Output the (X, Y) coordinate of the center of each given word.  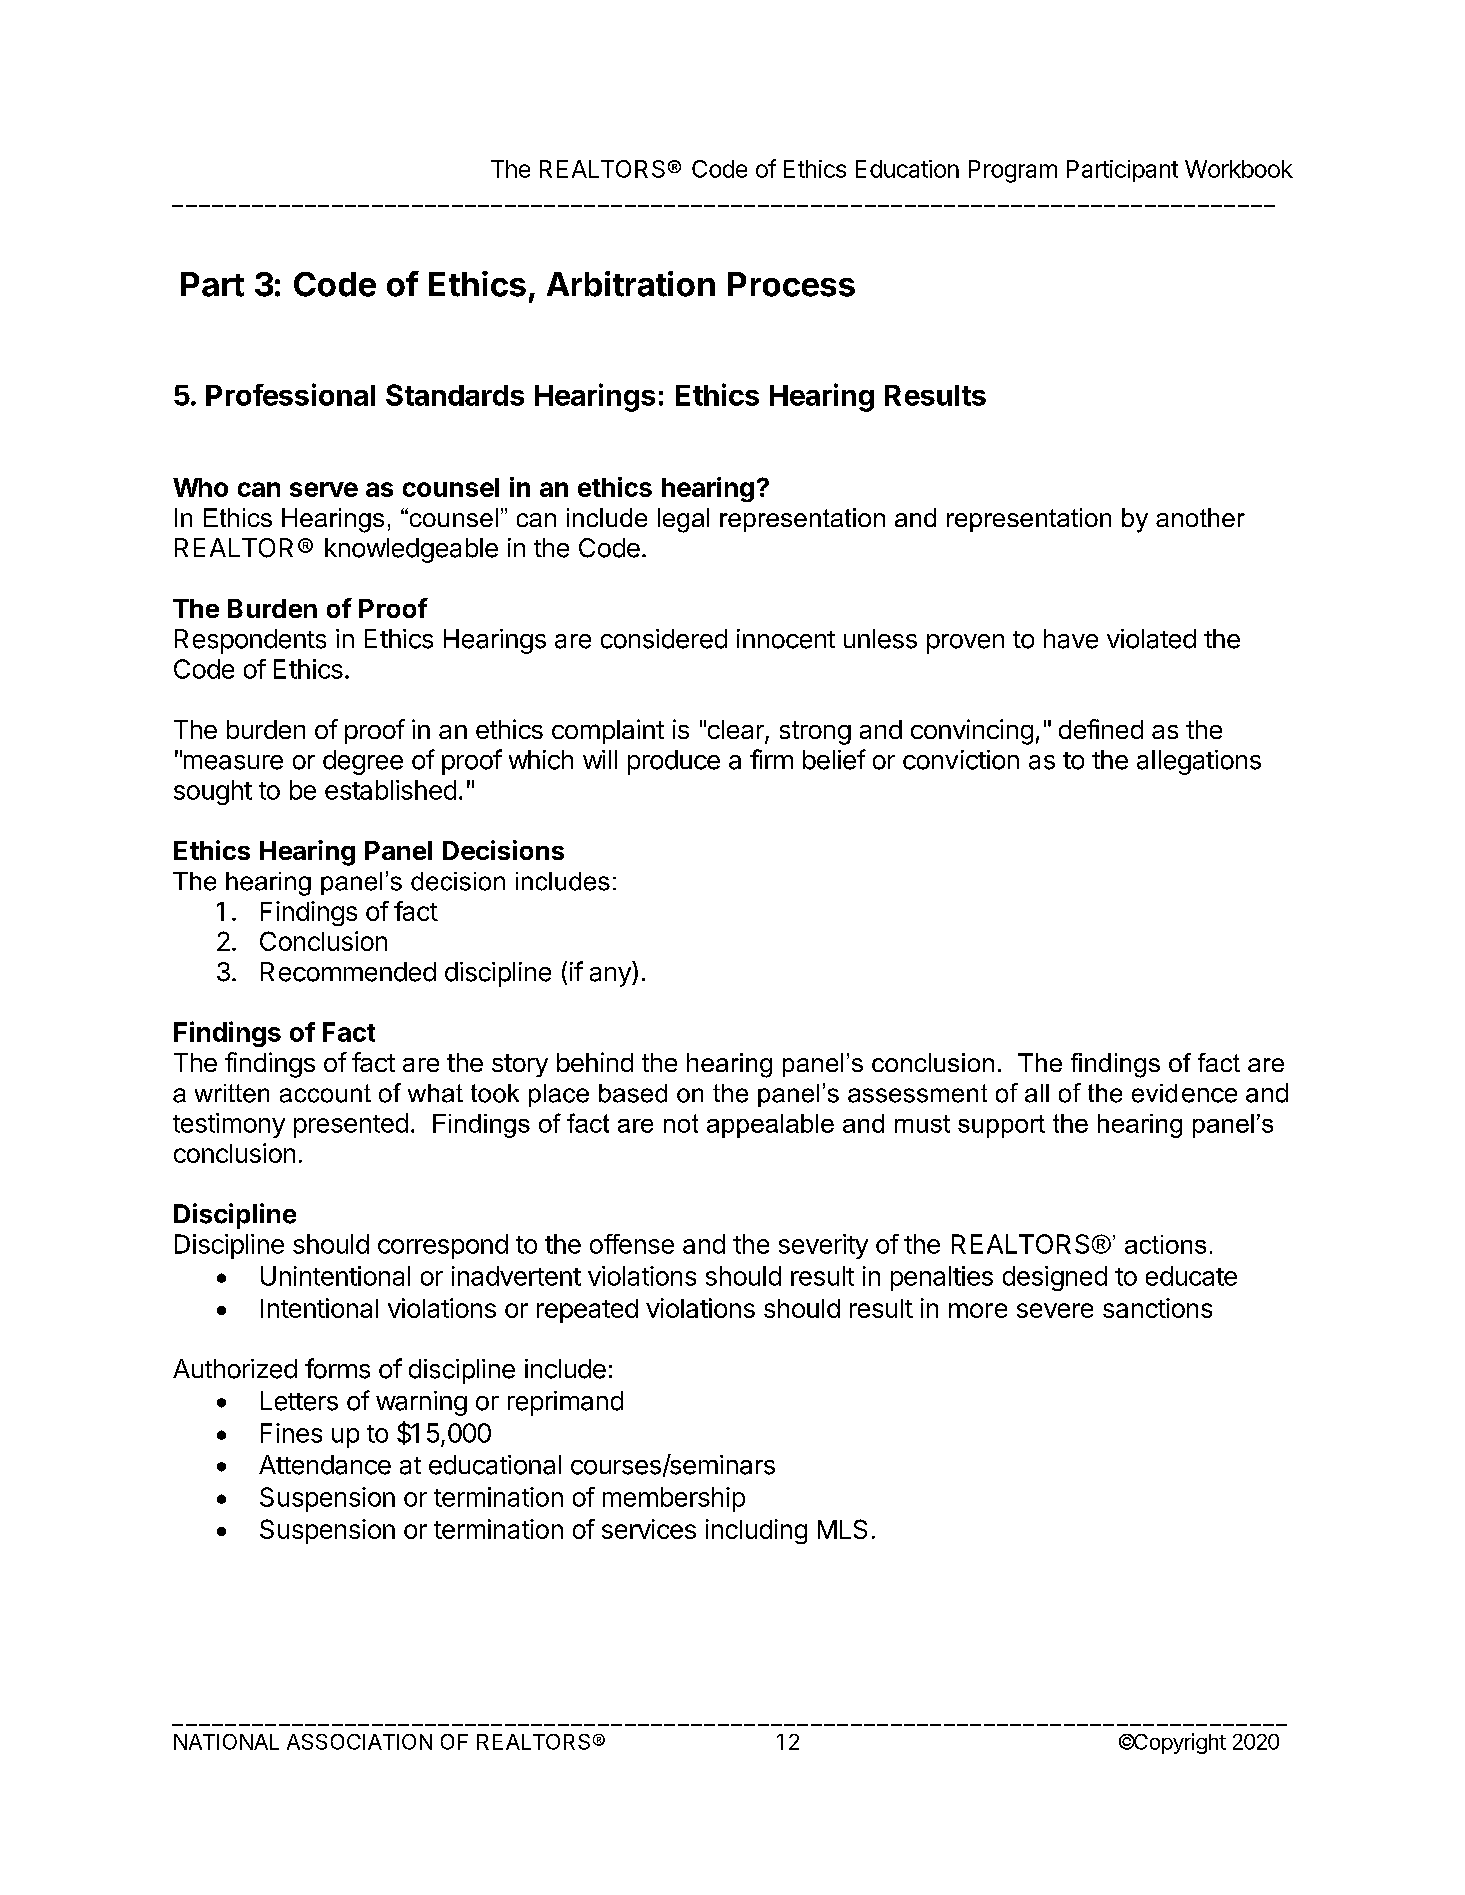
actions (1165, 1244)
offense (632, 1244)
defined (1101, 729)
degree (363, 762)
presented (351, 1125)
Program (1013, 171)
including (756, 1531)
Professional (290, 394)
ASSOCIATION (359, 1742)
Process (791, 284)
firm (771, 759)
